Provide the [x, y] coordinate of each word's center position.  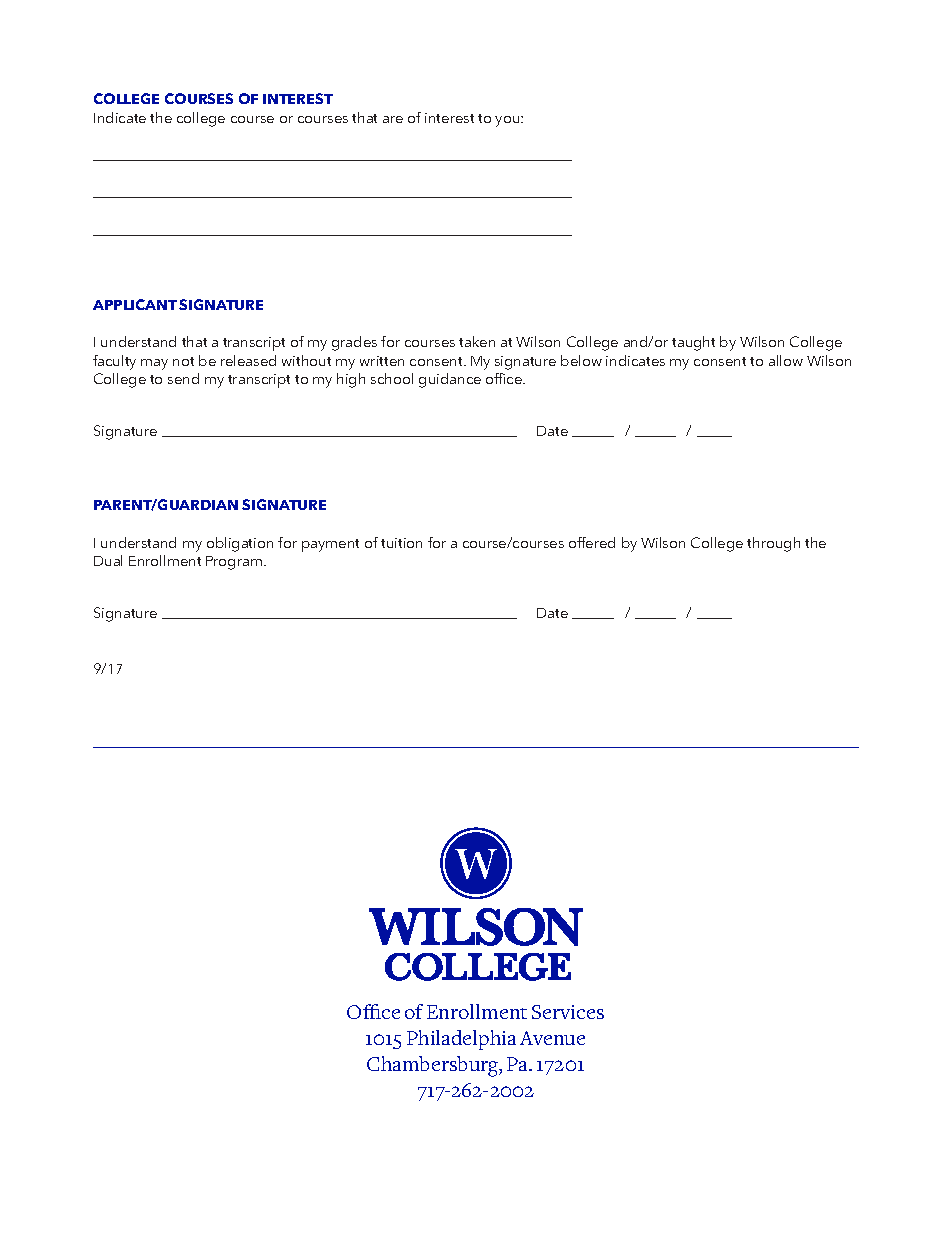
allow [786, 360]
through [773, 544]
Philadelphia [461, 1040]
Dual [108, 560]
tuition [401, 543]
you [508, 121]
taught [693, 343]
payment [330, 545]
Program [234, 563]
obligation [240, 544]
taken [477, 341]
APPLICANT [135, 304]
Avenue [552, 1038]
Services [568, 1012]
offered [592, 542]
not [183, 361]
